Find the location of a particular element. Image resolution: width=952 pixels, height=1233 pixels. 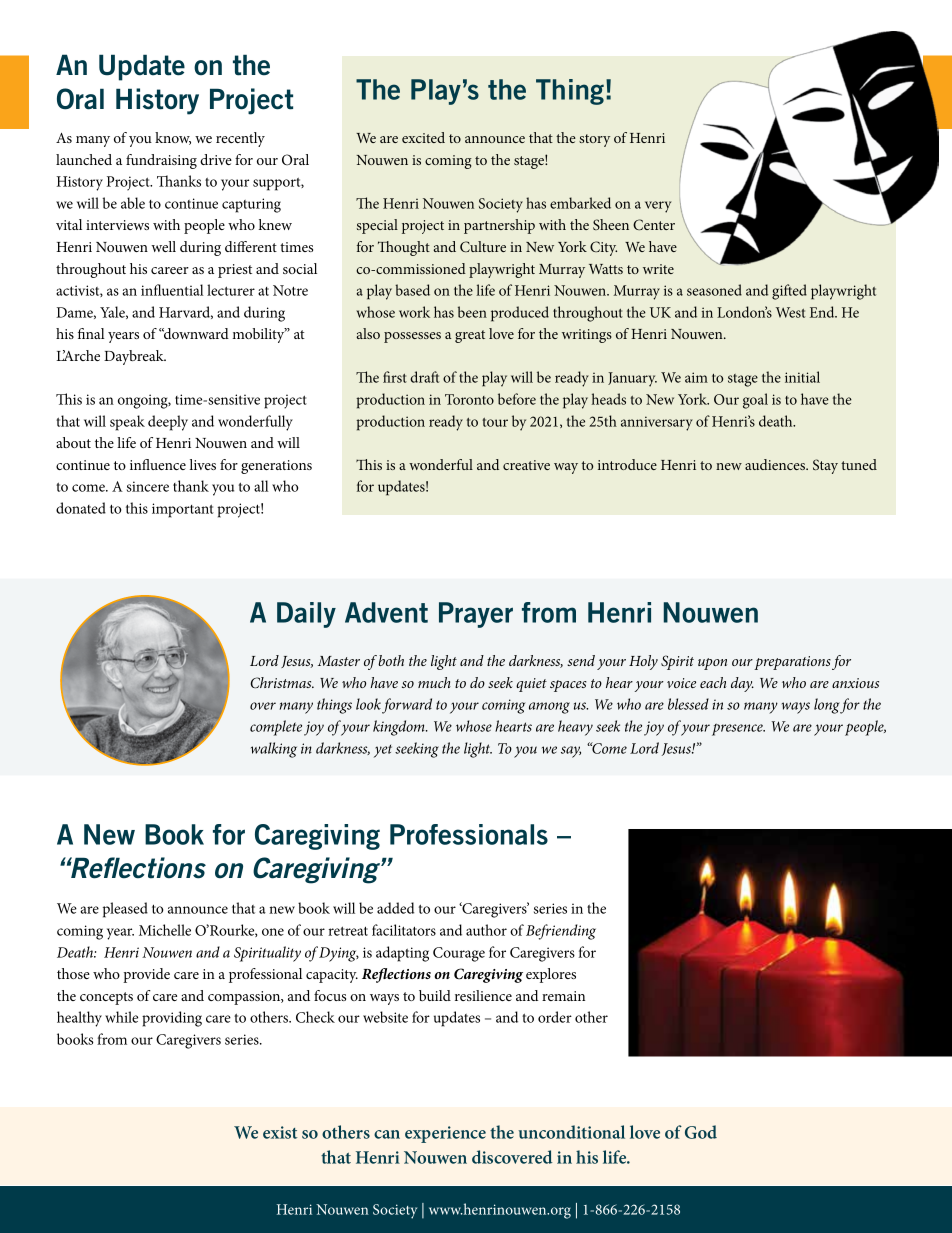

goal is located at coordinates (755, 401).
